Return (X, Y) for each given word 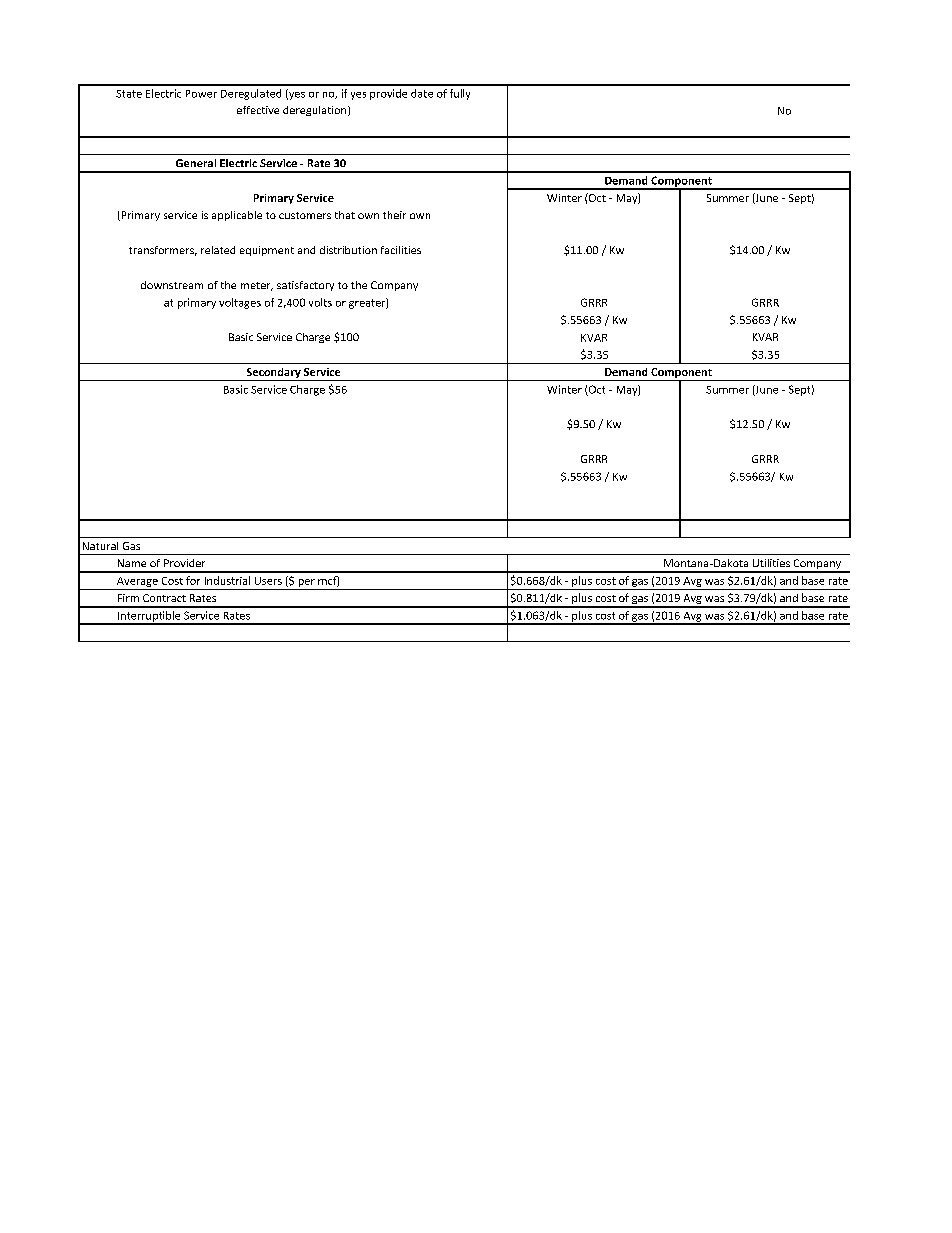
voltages (240, 303)
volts (320, 302)
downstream (172, 285)
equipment (267, 251)
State (129, 94)
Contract (164, 598)
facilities (401, 250)
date (422, 93)
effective (258, 110)
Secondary (273, 374)
